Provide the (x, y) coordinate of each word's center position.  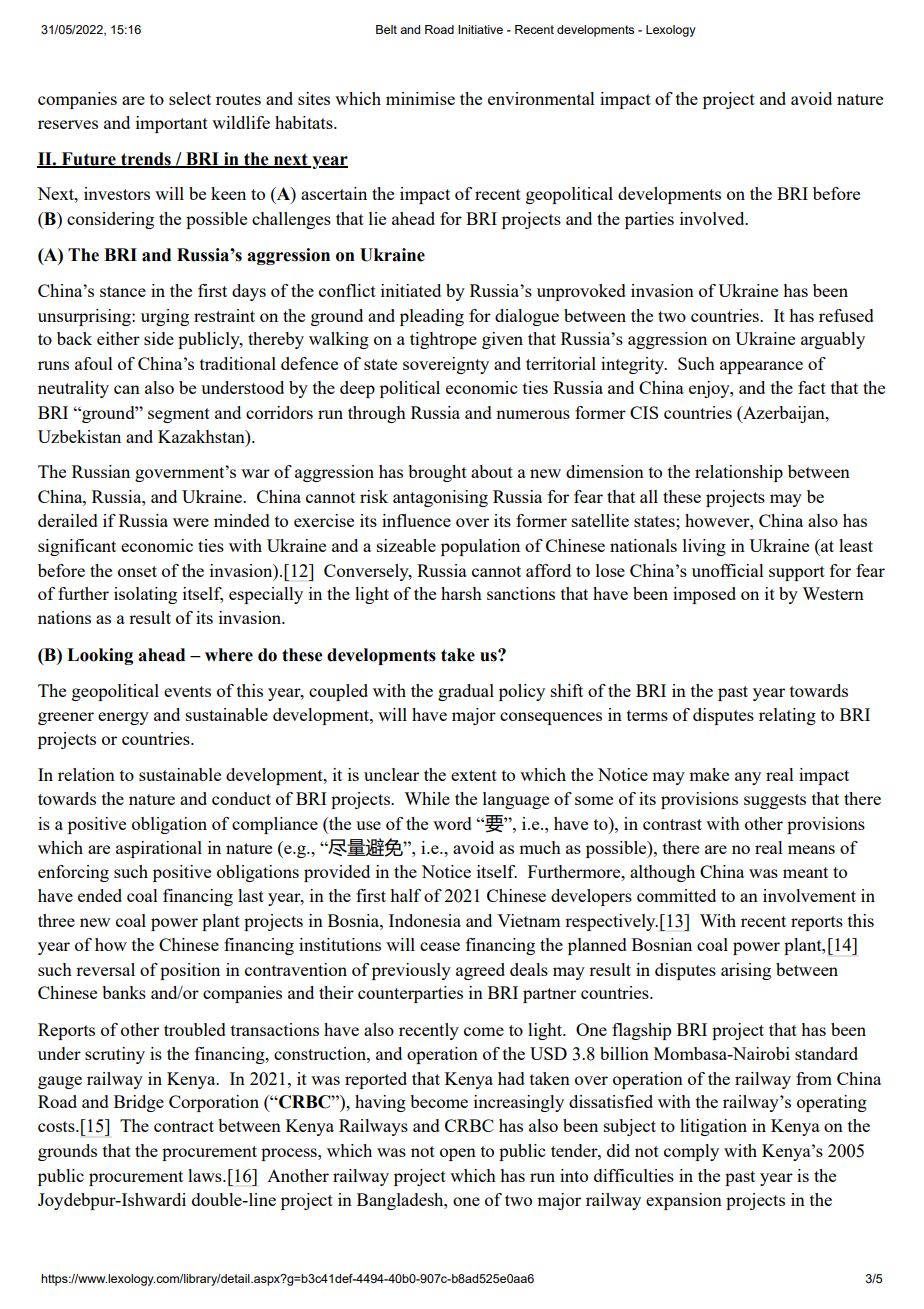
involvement (809, 895)
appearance (761, 367)
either (118, 338)
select (190, 98)
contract (184, 1126)
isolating (145, 595)
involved (713, 218)
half (405, 895)
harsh (461, 593)
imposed (704, 595)
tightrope (443, 340)
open (458, 1154)
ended (100, 895)
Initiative (480, 29)
